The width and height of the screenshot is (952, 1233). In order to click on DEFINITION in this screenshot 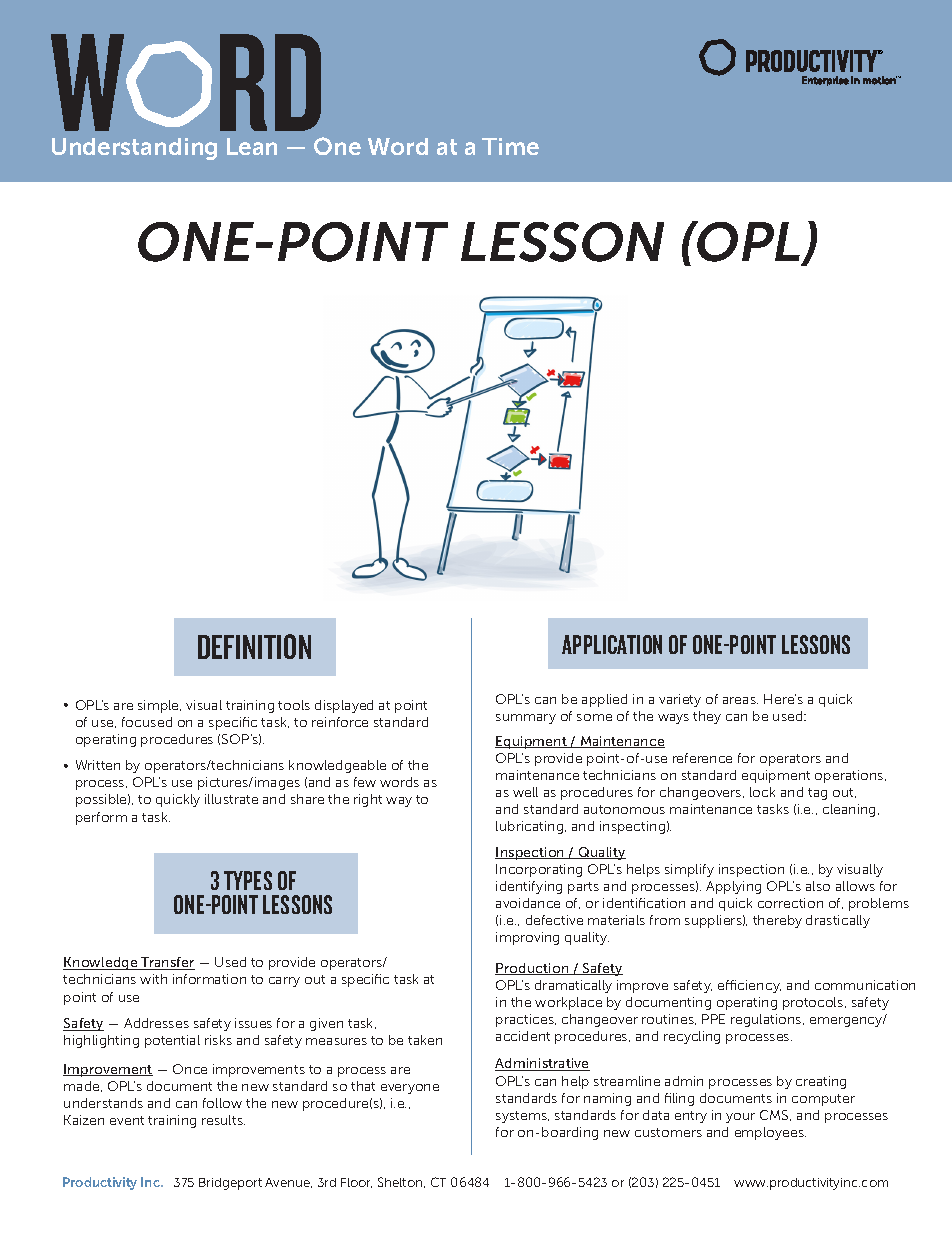, I will do `click(254, 646)`.
